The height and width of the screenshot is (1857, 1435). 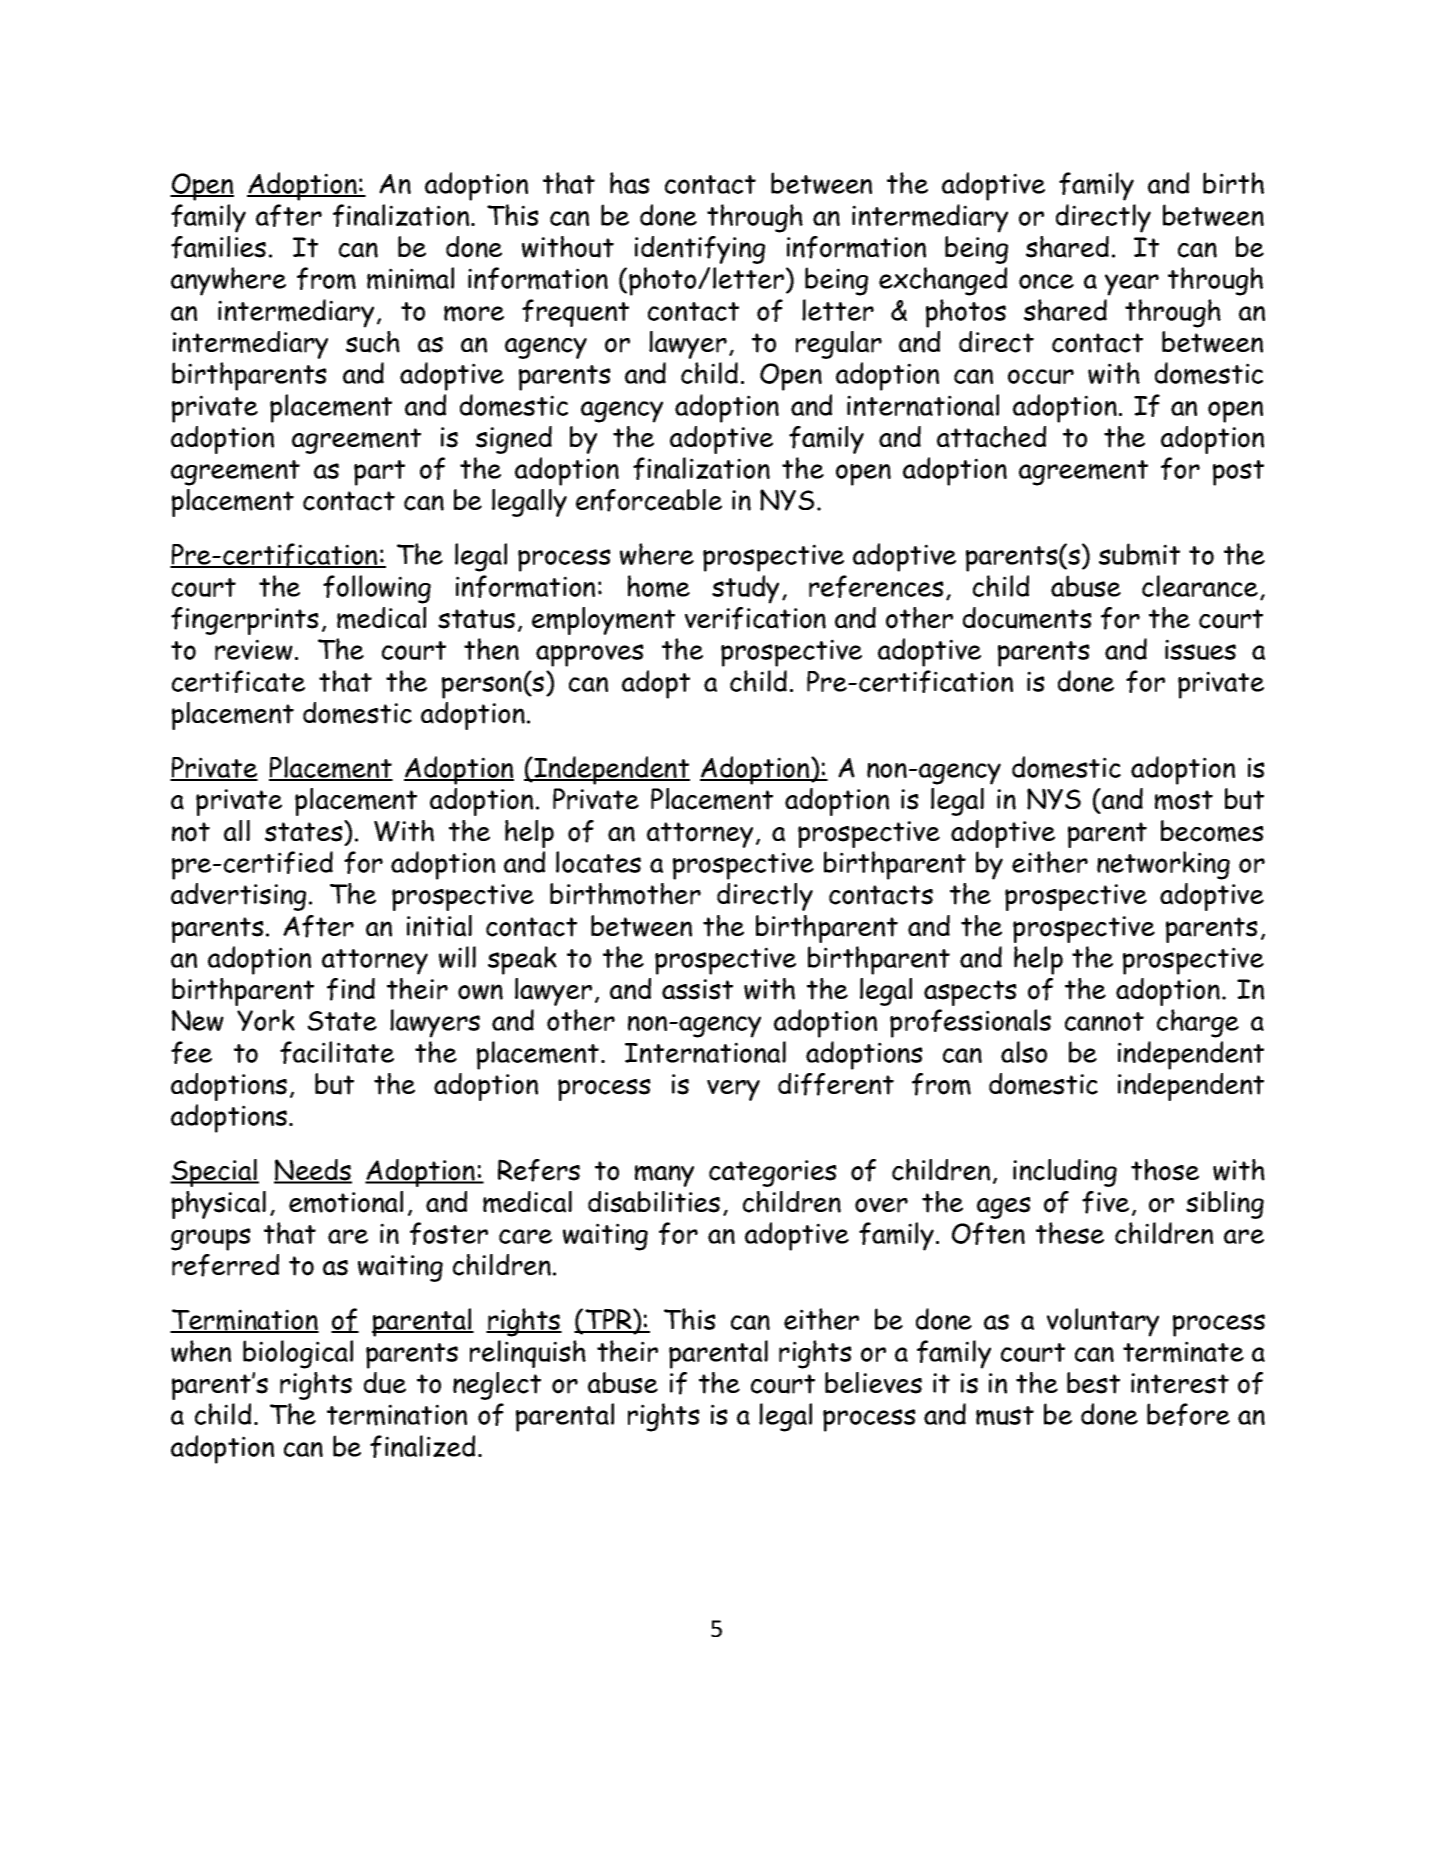 I want to click on year, so click(x=1132, y=285).
